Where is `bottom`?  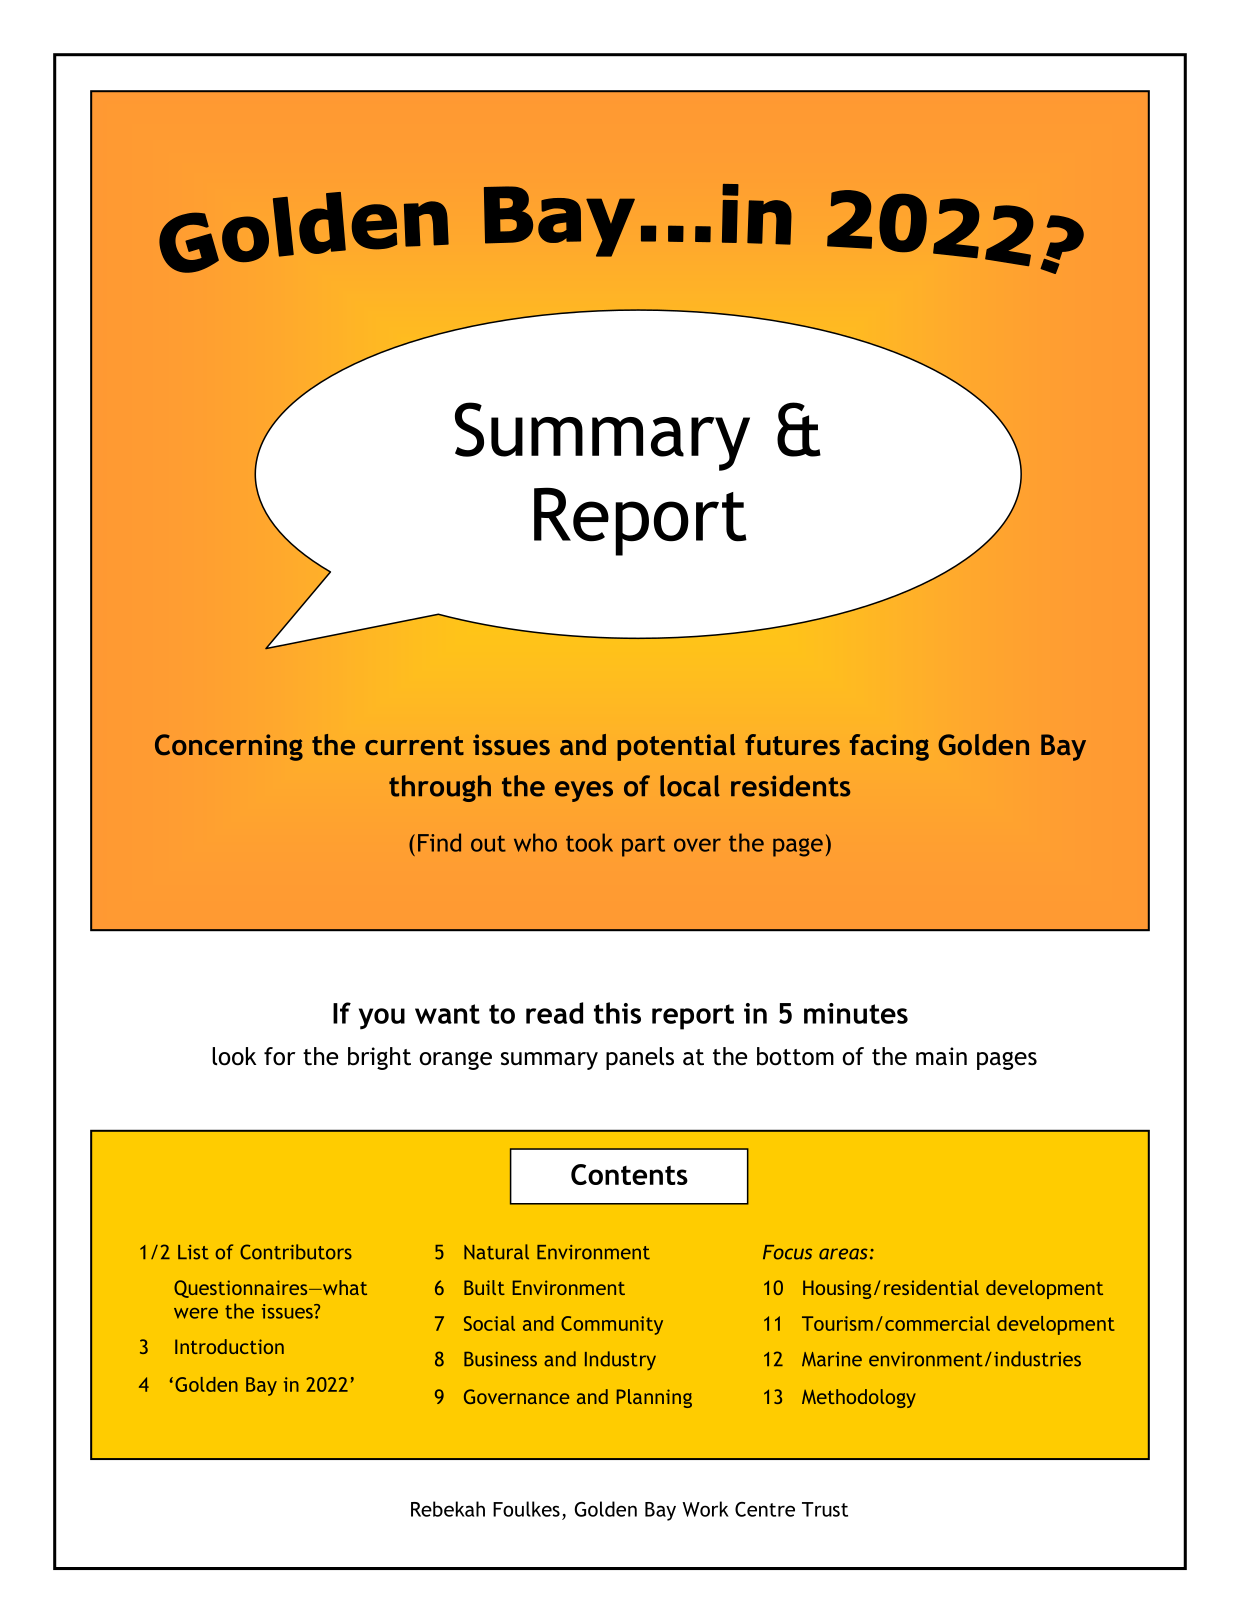
bottom is located at coordinates (795, 1056).
